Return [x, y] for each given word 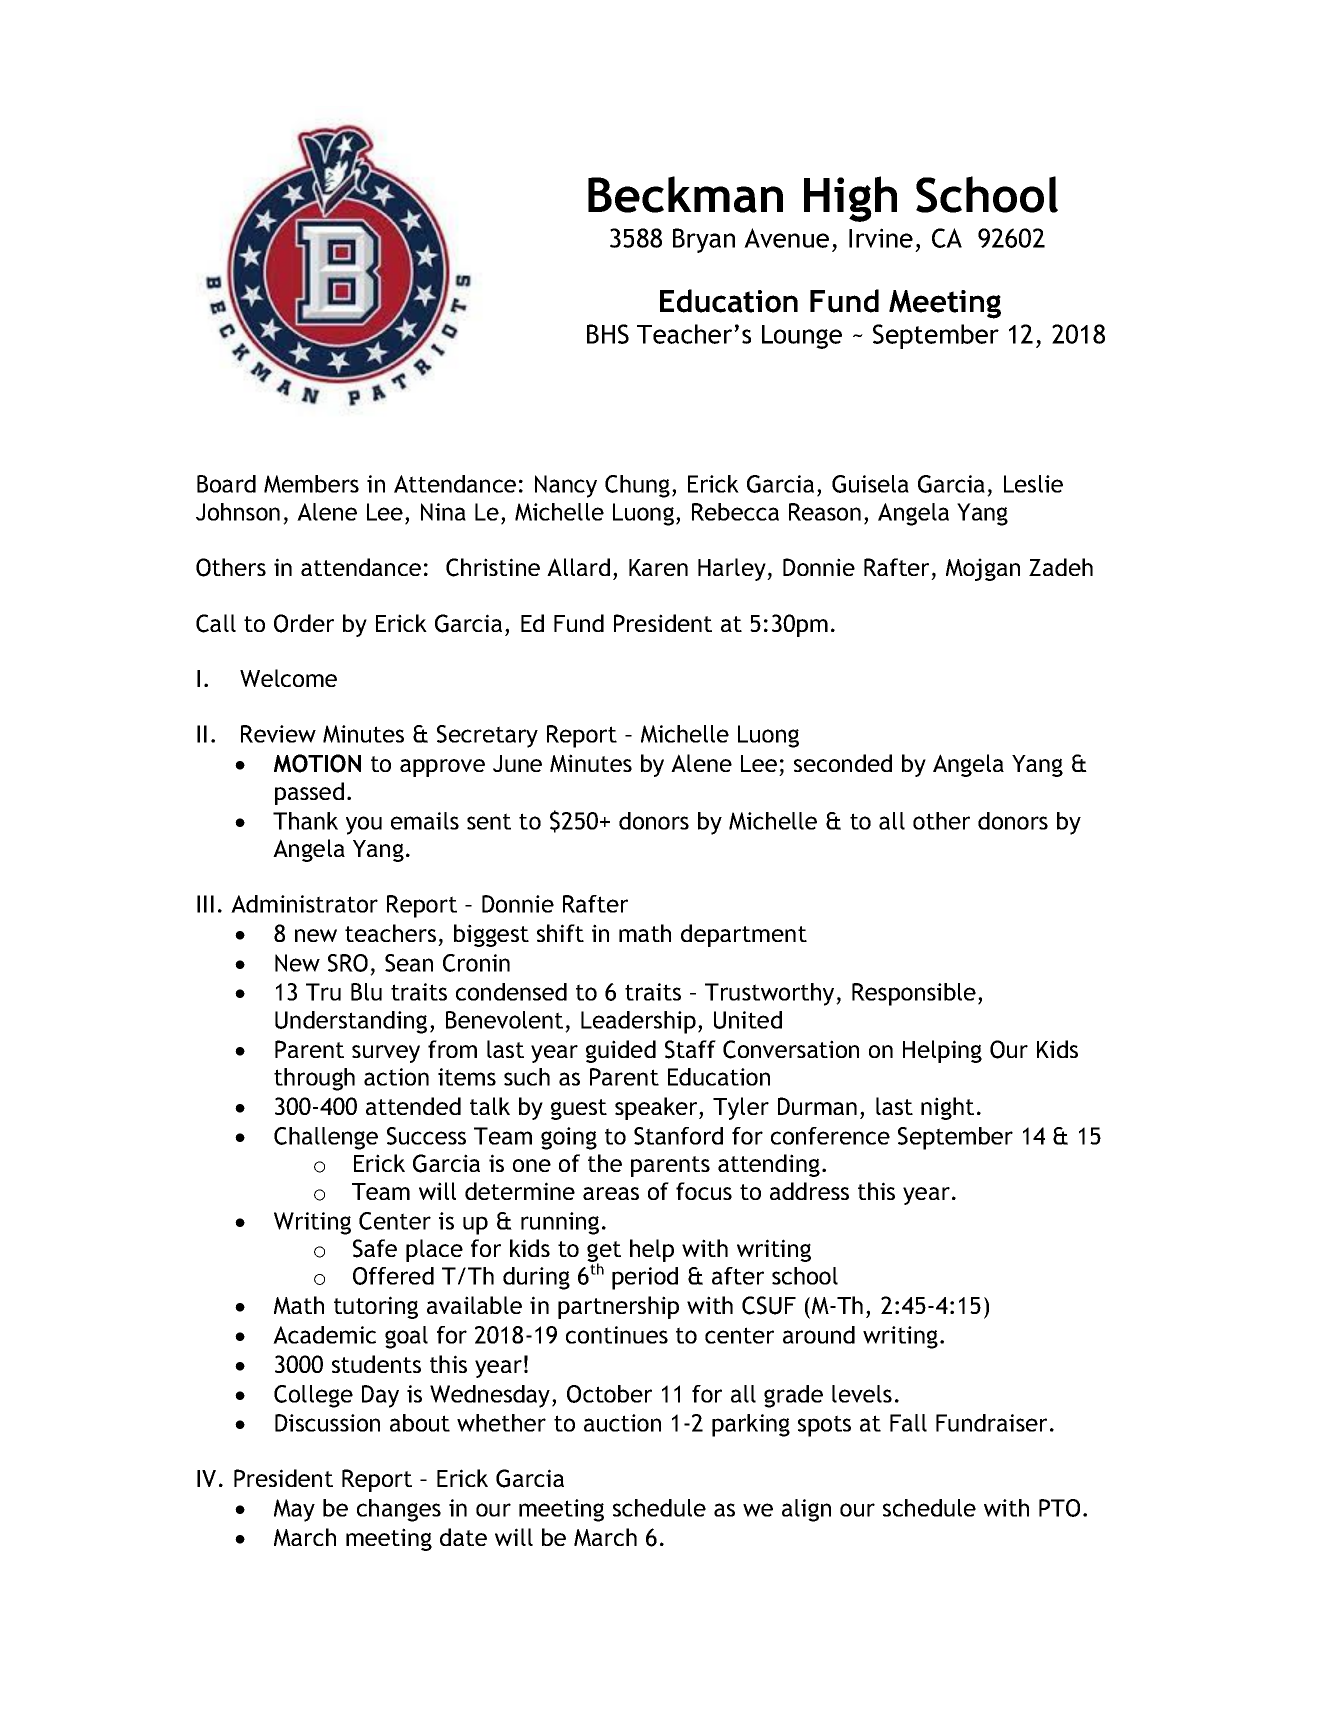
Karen [658, 567]
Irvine [881, 238]
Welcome [288, 678]
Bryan [704, 240]
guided [621, 1051]
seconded [843, 763]
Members [311, 484]
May [294, 1510]
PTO [1059, 1508]
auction [622, 1423]
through [314, 1079]
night [947, 1108]
